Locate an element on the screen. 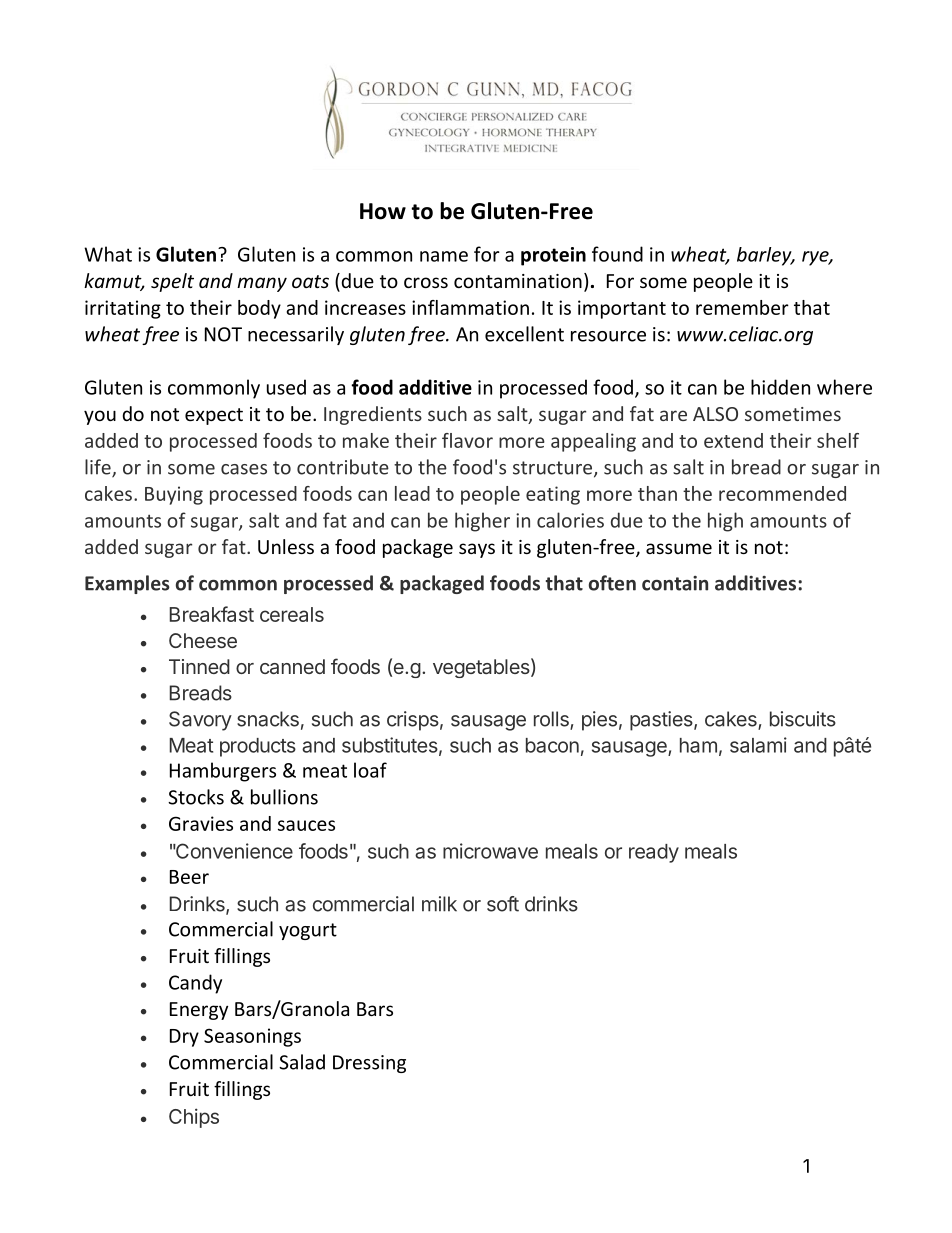 This screenshot has height=1233, width=952. remember is located at coordinates (742, 307).
